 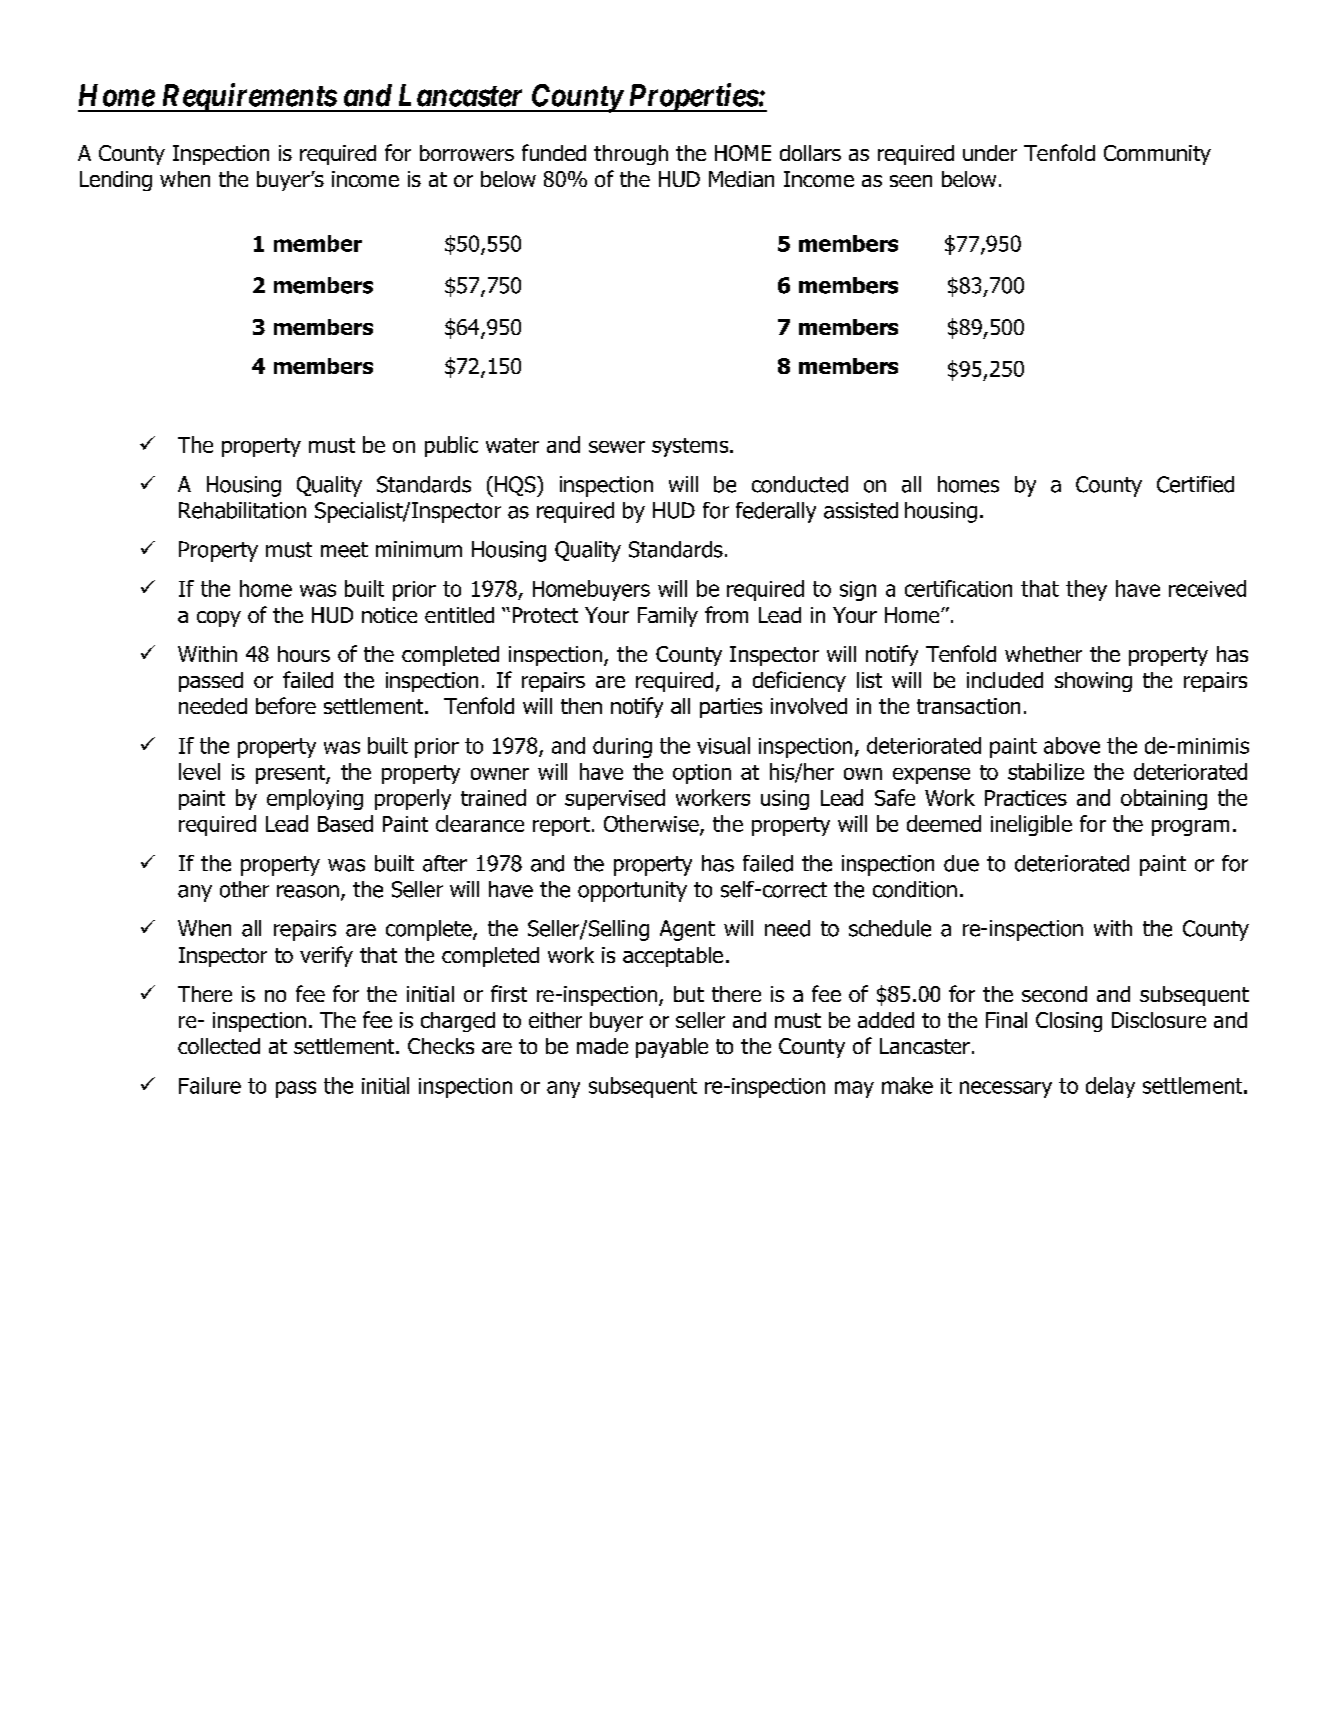 I want to click on Community, so click(x=1157, y=155).
